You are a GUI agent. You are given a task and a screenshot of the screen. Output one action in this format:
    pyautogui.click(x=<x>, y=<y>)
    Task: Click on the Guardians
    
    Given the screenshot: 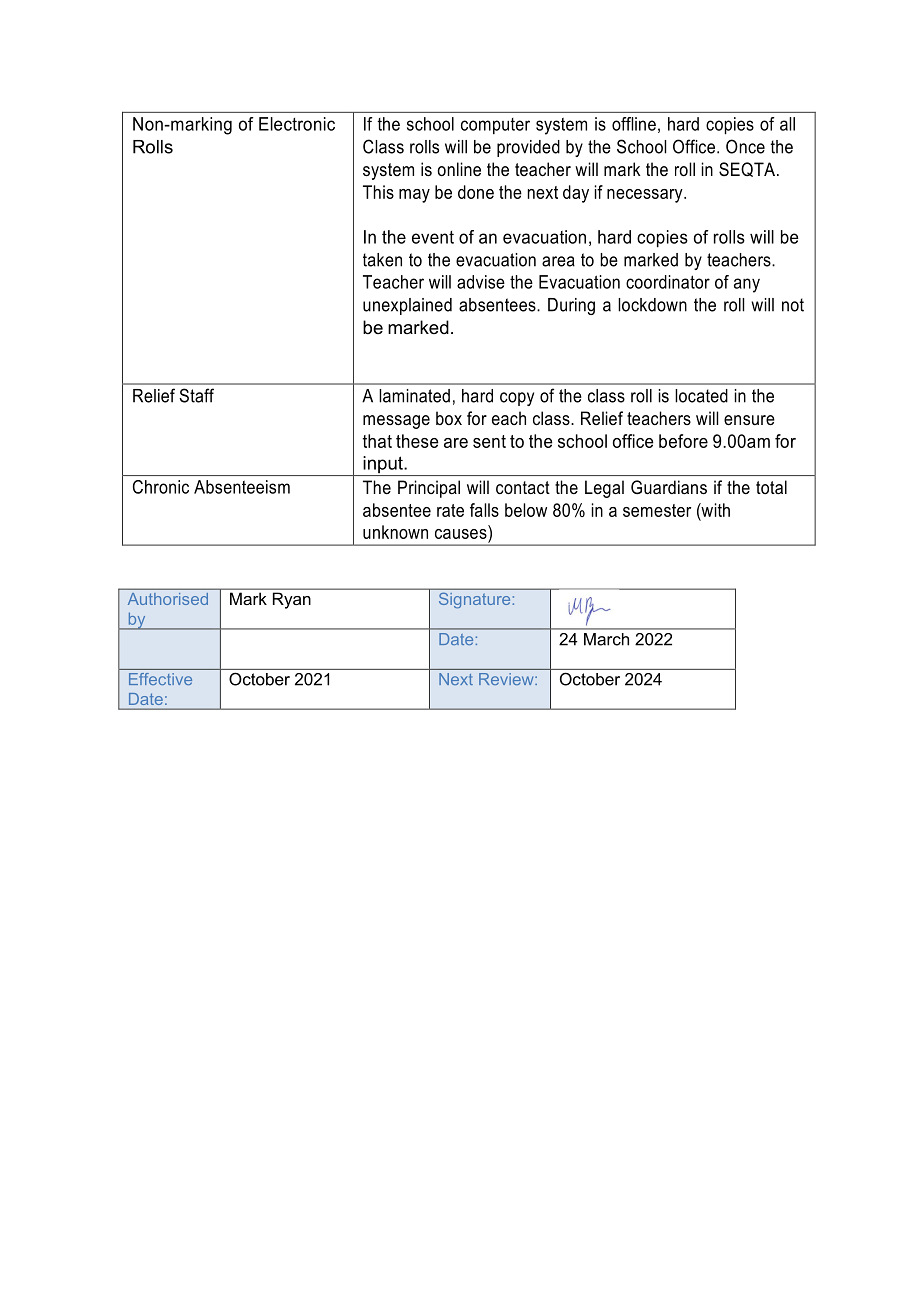 What is the action you would take?
    pyautogui.click(x=669, y=487)
